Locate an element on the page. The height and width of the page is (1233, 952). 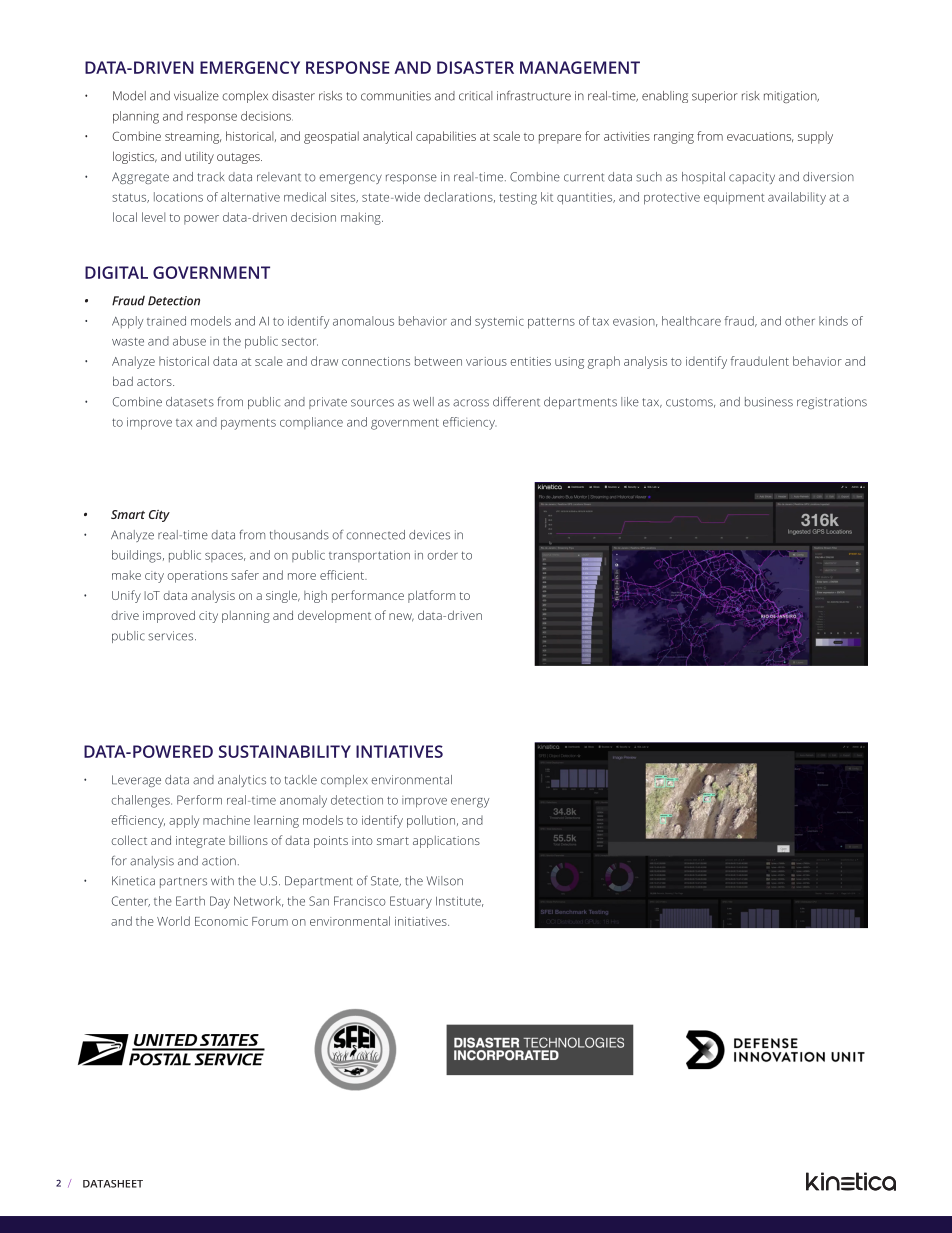
Earth is located at coordinates (190, 901).
